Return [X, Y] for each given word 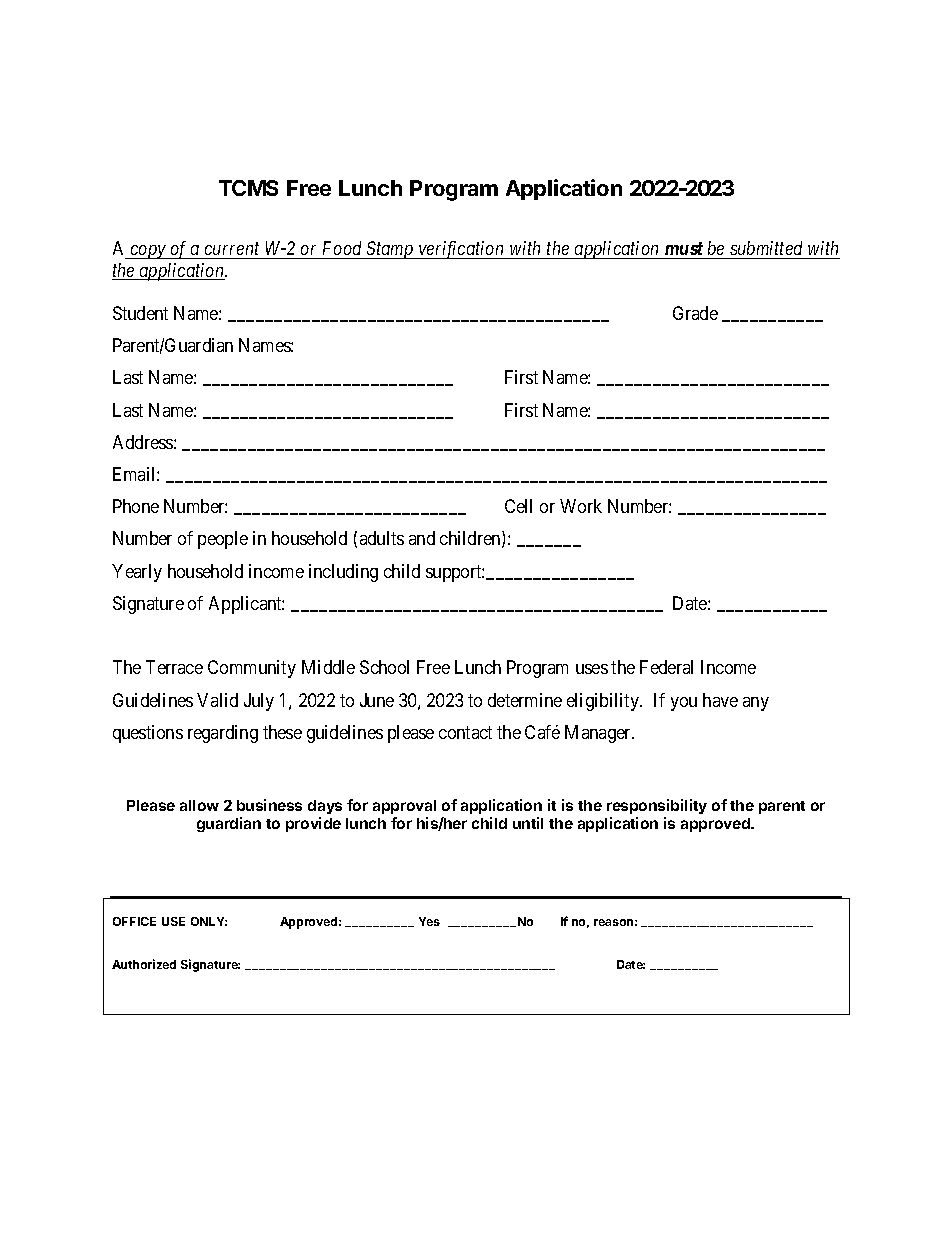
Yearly [137, 573]
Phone [136, 506]
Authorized [144, 964]
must [684, 248]
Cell [518, 506]
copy [148, 252]
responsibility [657, 808]
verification [462, 250]
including [343, 573]
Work [581, 506]
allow [199, 805]
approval [404, 807]
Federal [666, 667]
